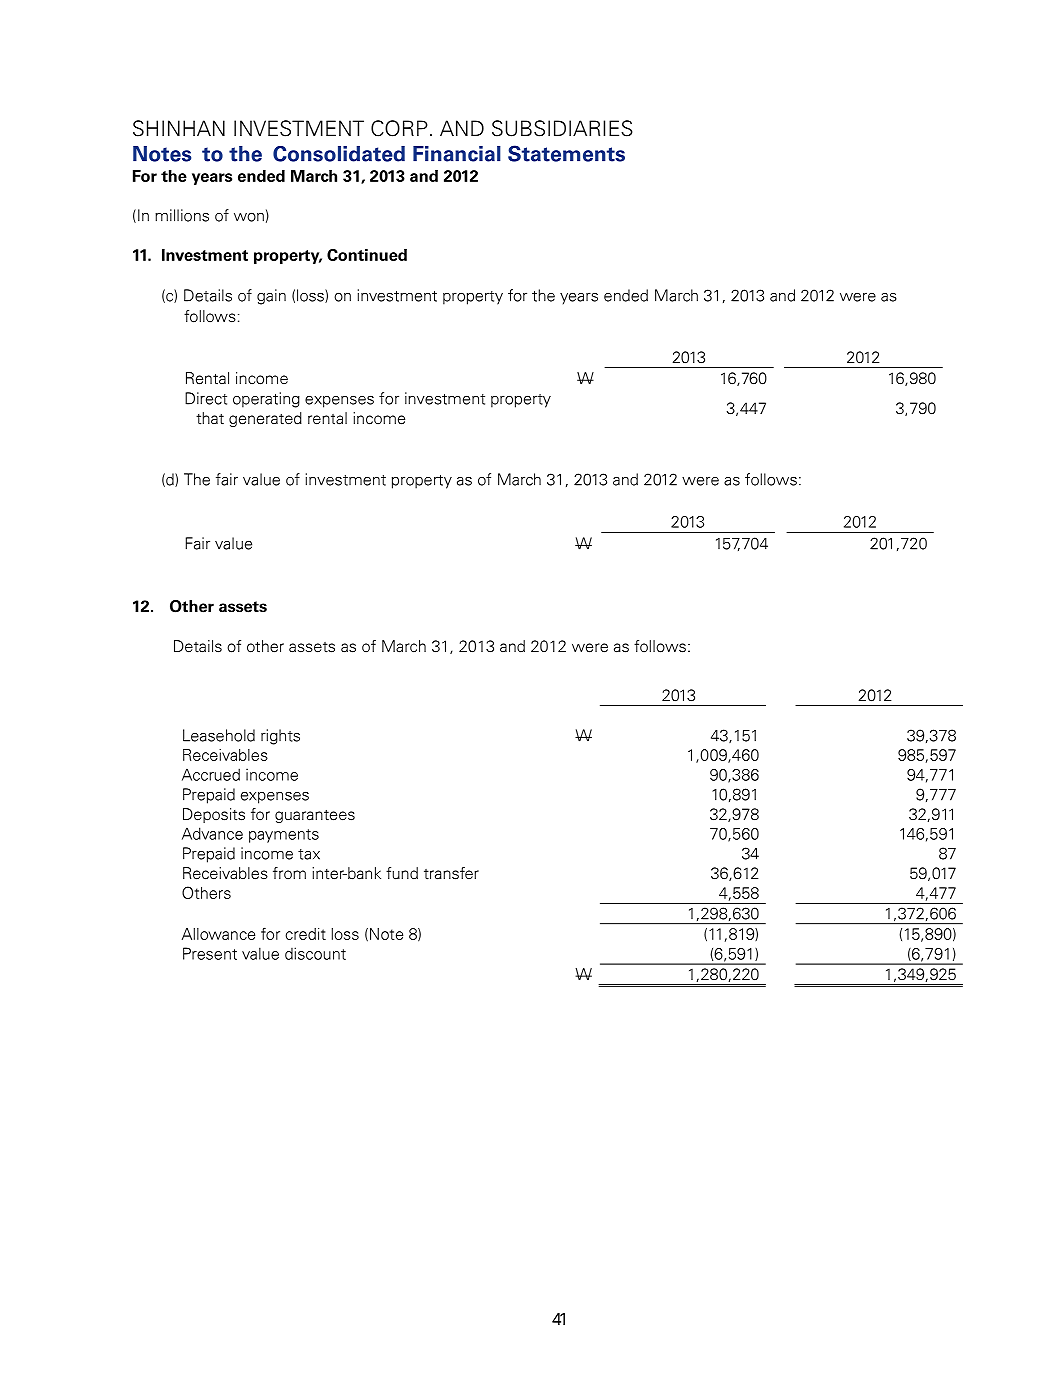  I want to click on transfer, so click(451, 873).
